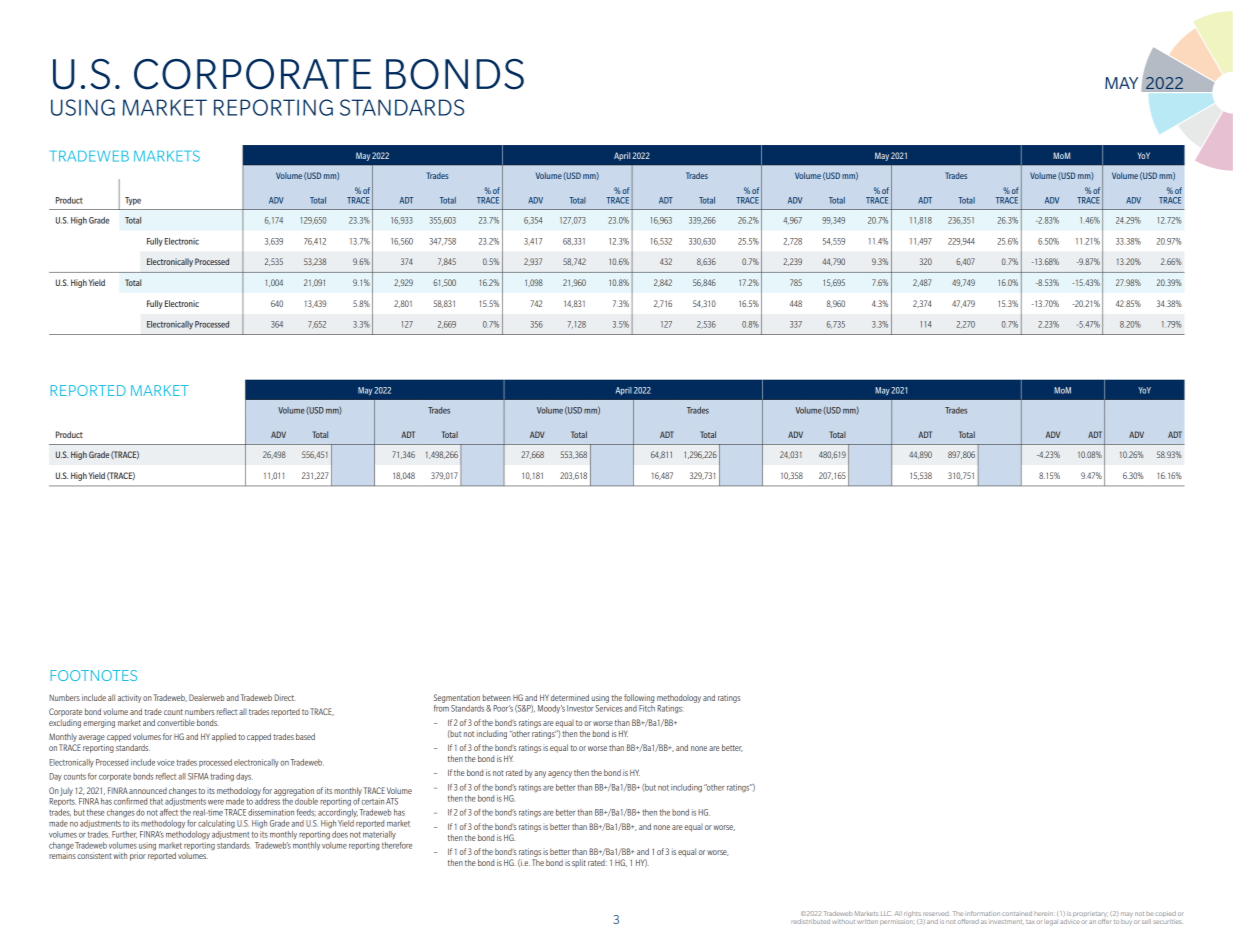 The width and height of the screenshot is (1233, 952). I want to click on Fitch, so click(647, 708).
